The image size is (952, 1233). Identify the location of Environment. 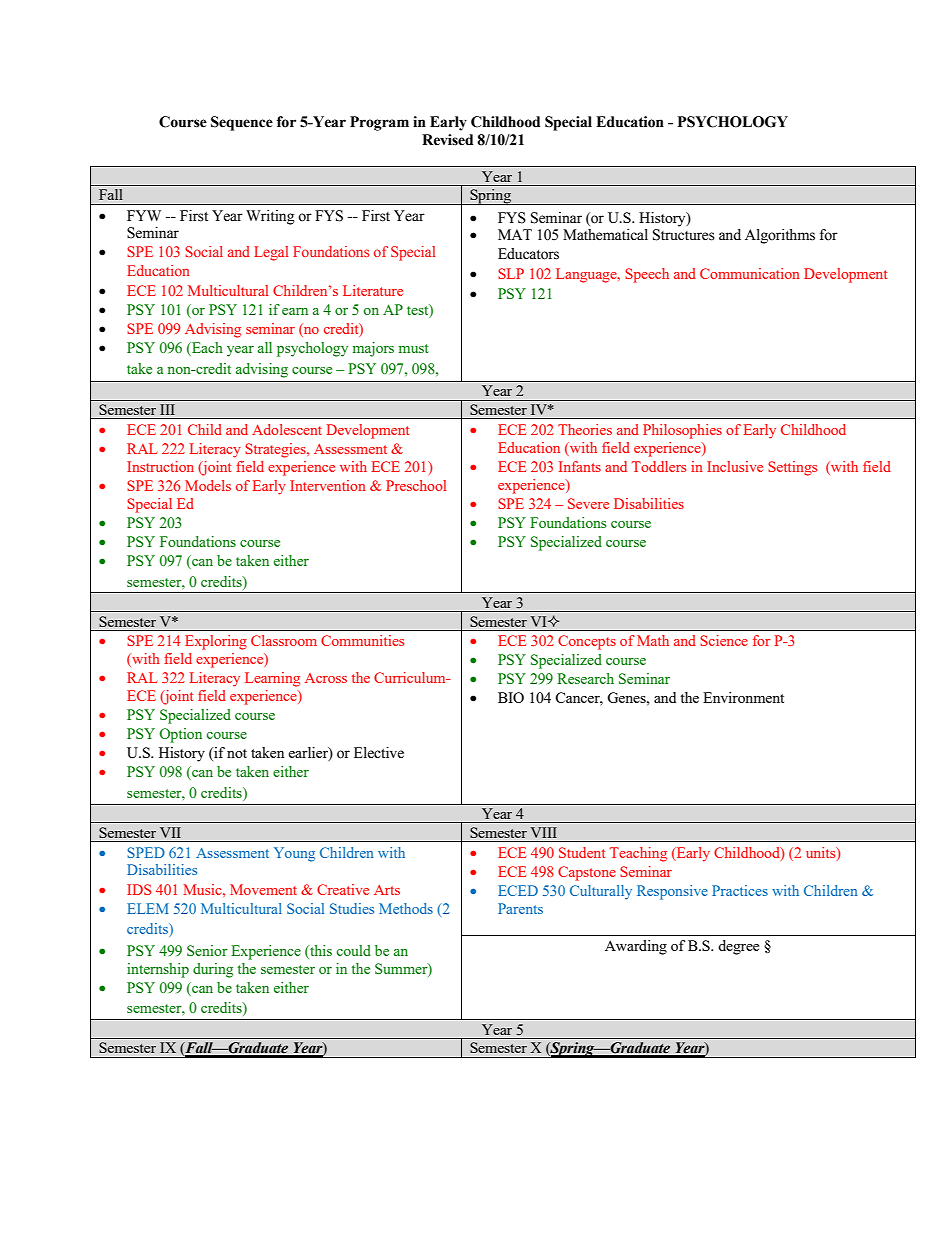
(743, 697).
